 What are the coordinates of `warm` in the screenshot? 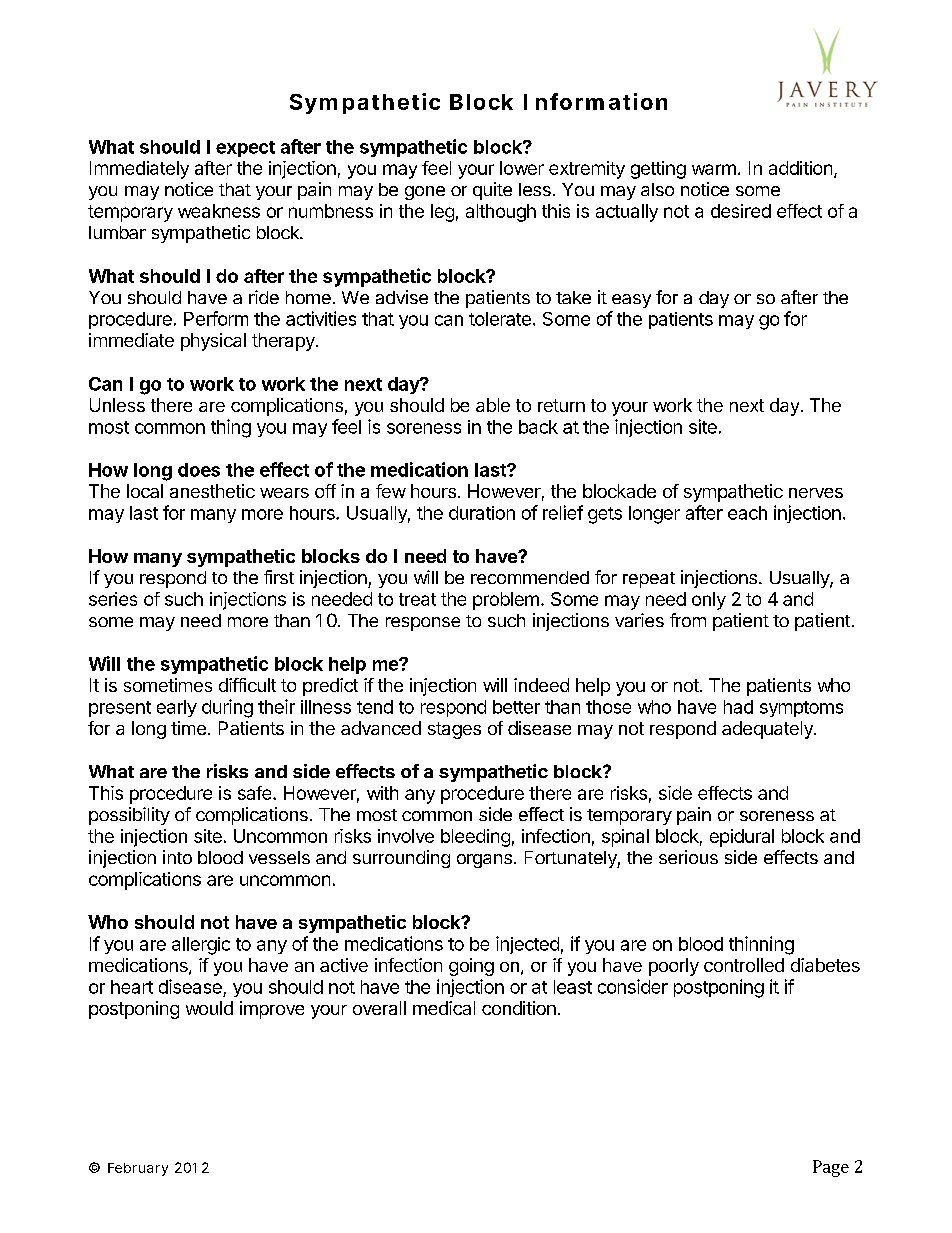 It's located at (714, 169).
